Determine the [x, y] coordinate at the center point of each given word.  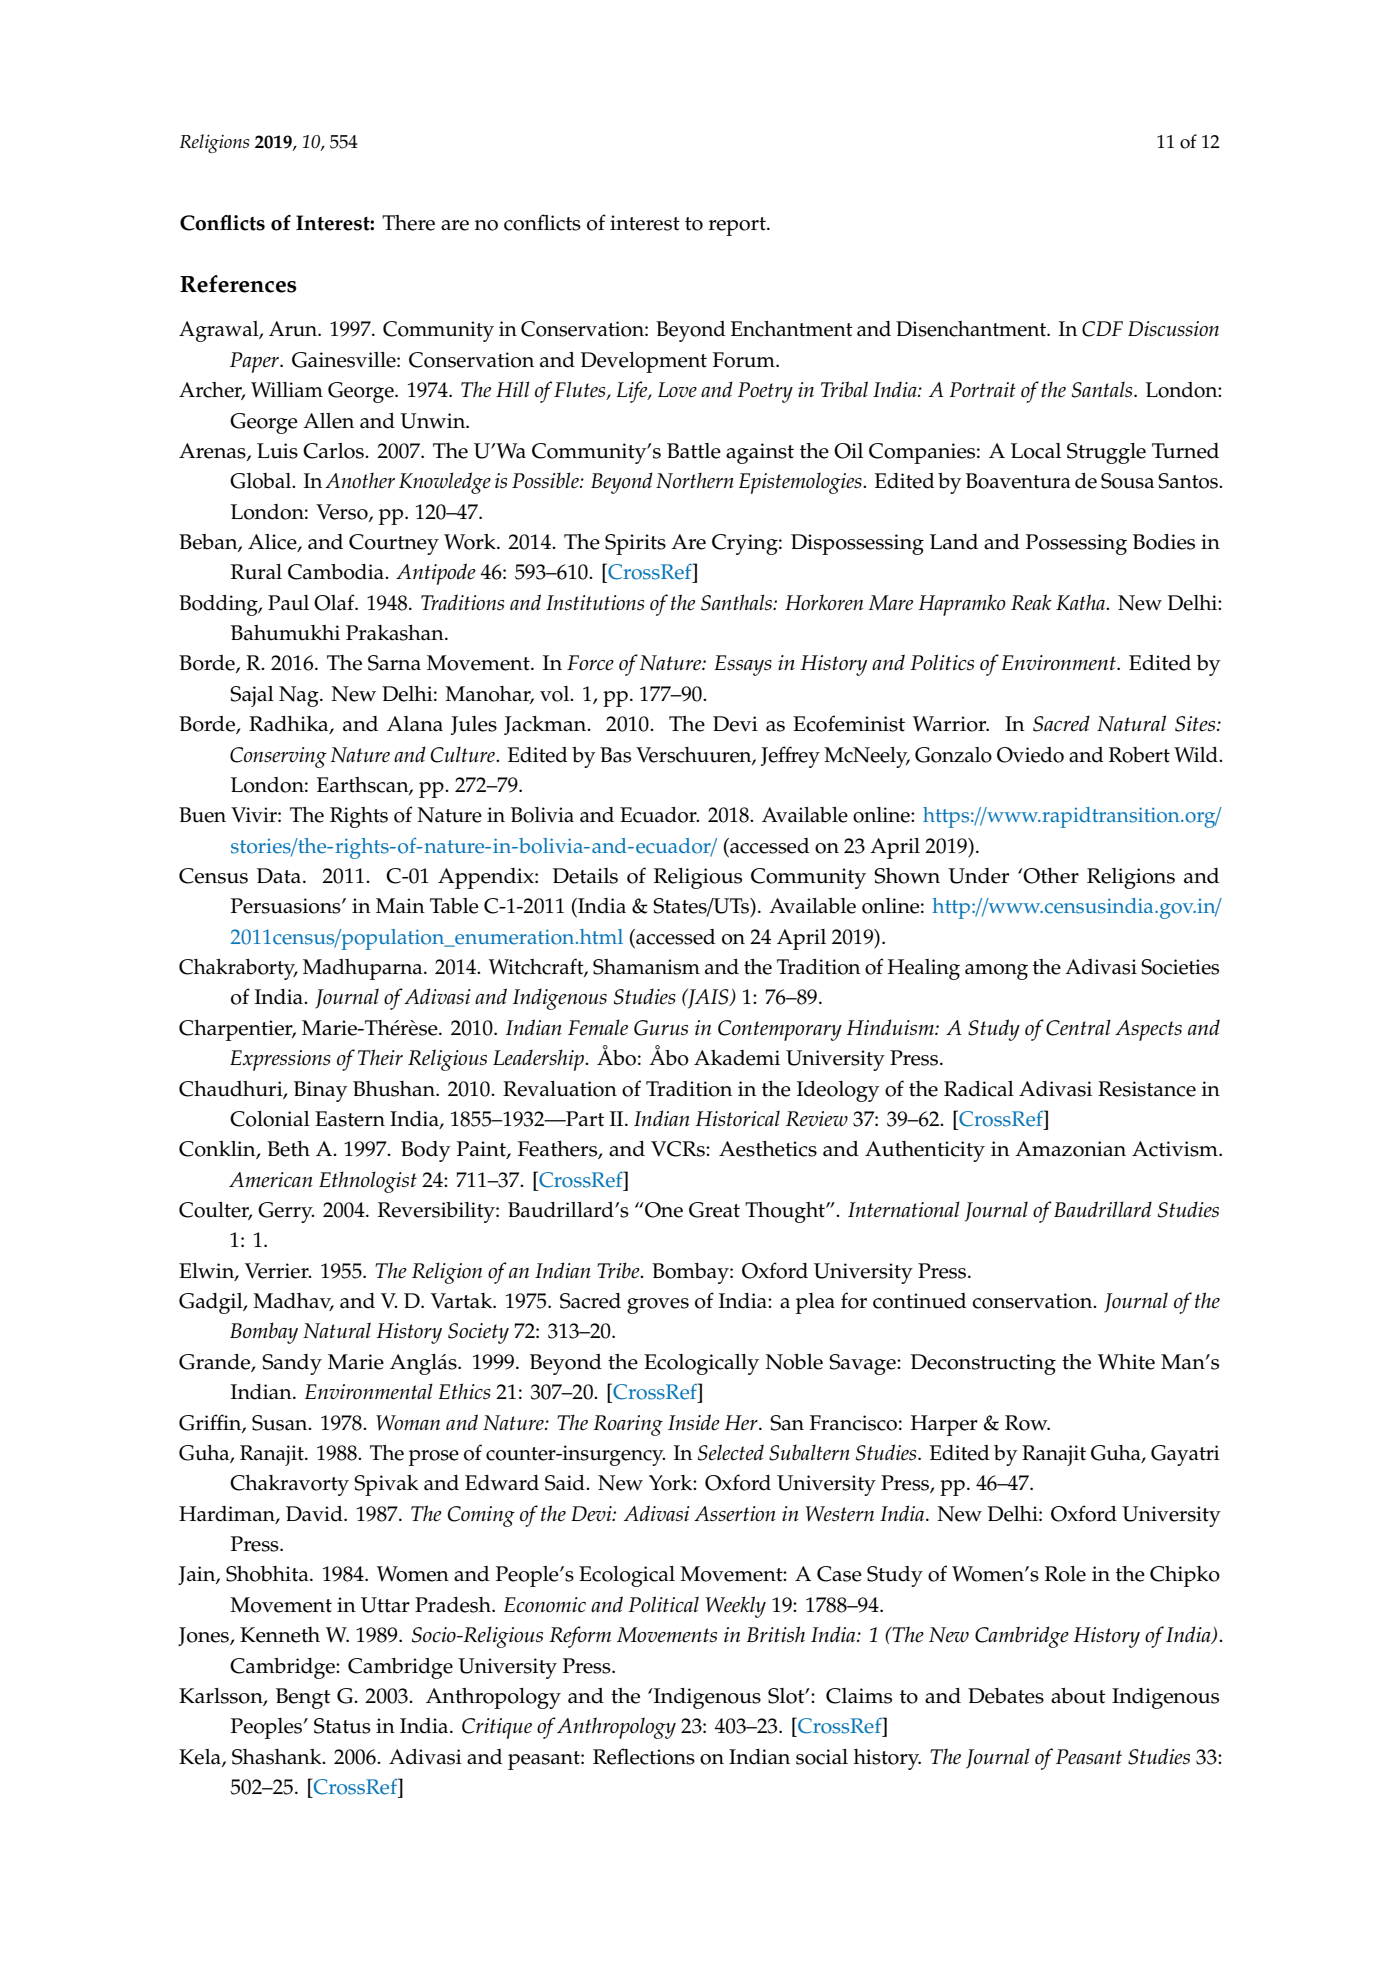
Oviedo [1030, 755]
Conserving [278, 757]
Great [714, 1210]
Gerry [286, 1212]
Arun [294, 329]
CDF [1102, 329]
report [738, 226]
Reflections [644, 1756]
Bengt [303, 1698]
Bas [615, 755]
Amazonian [1070, 1149]
